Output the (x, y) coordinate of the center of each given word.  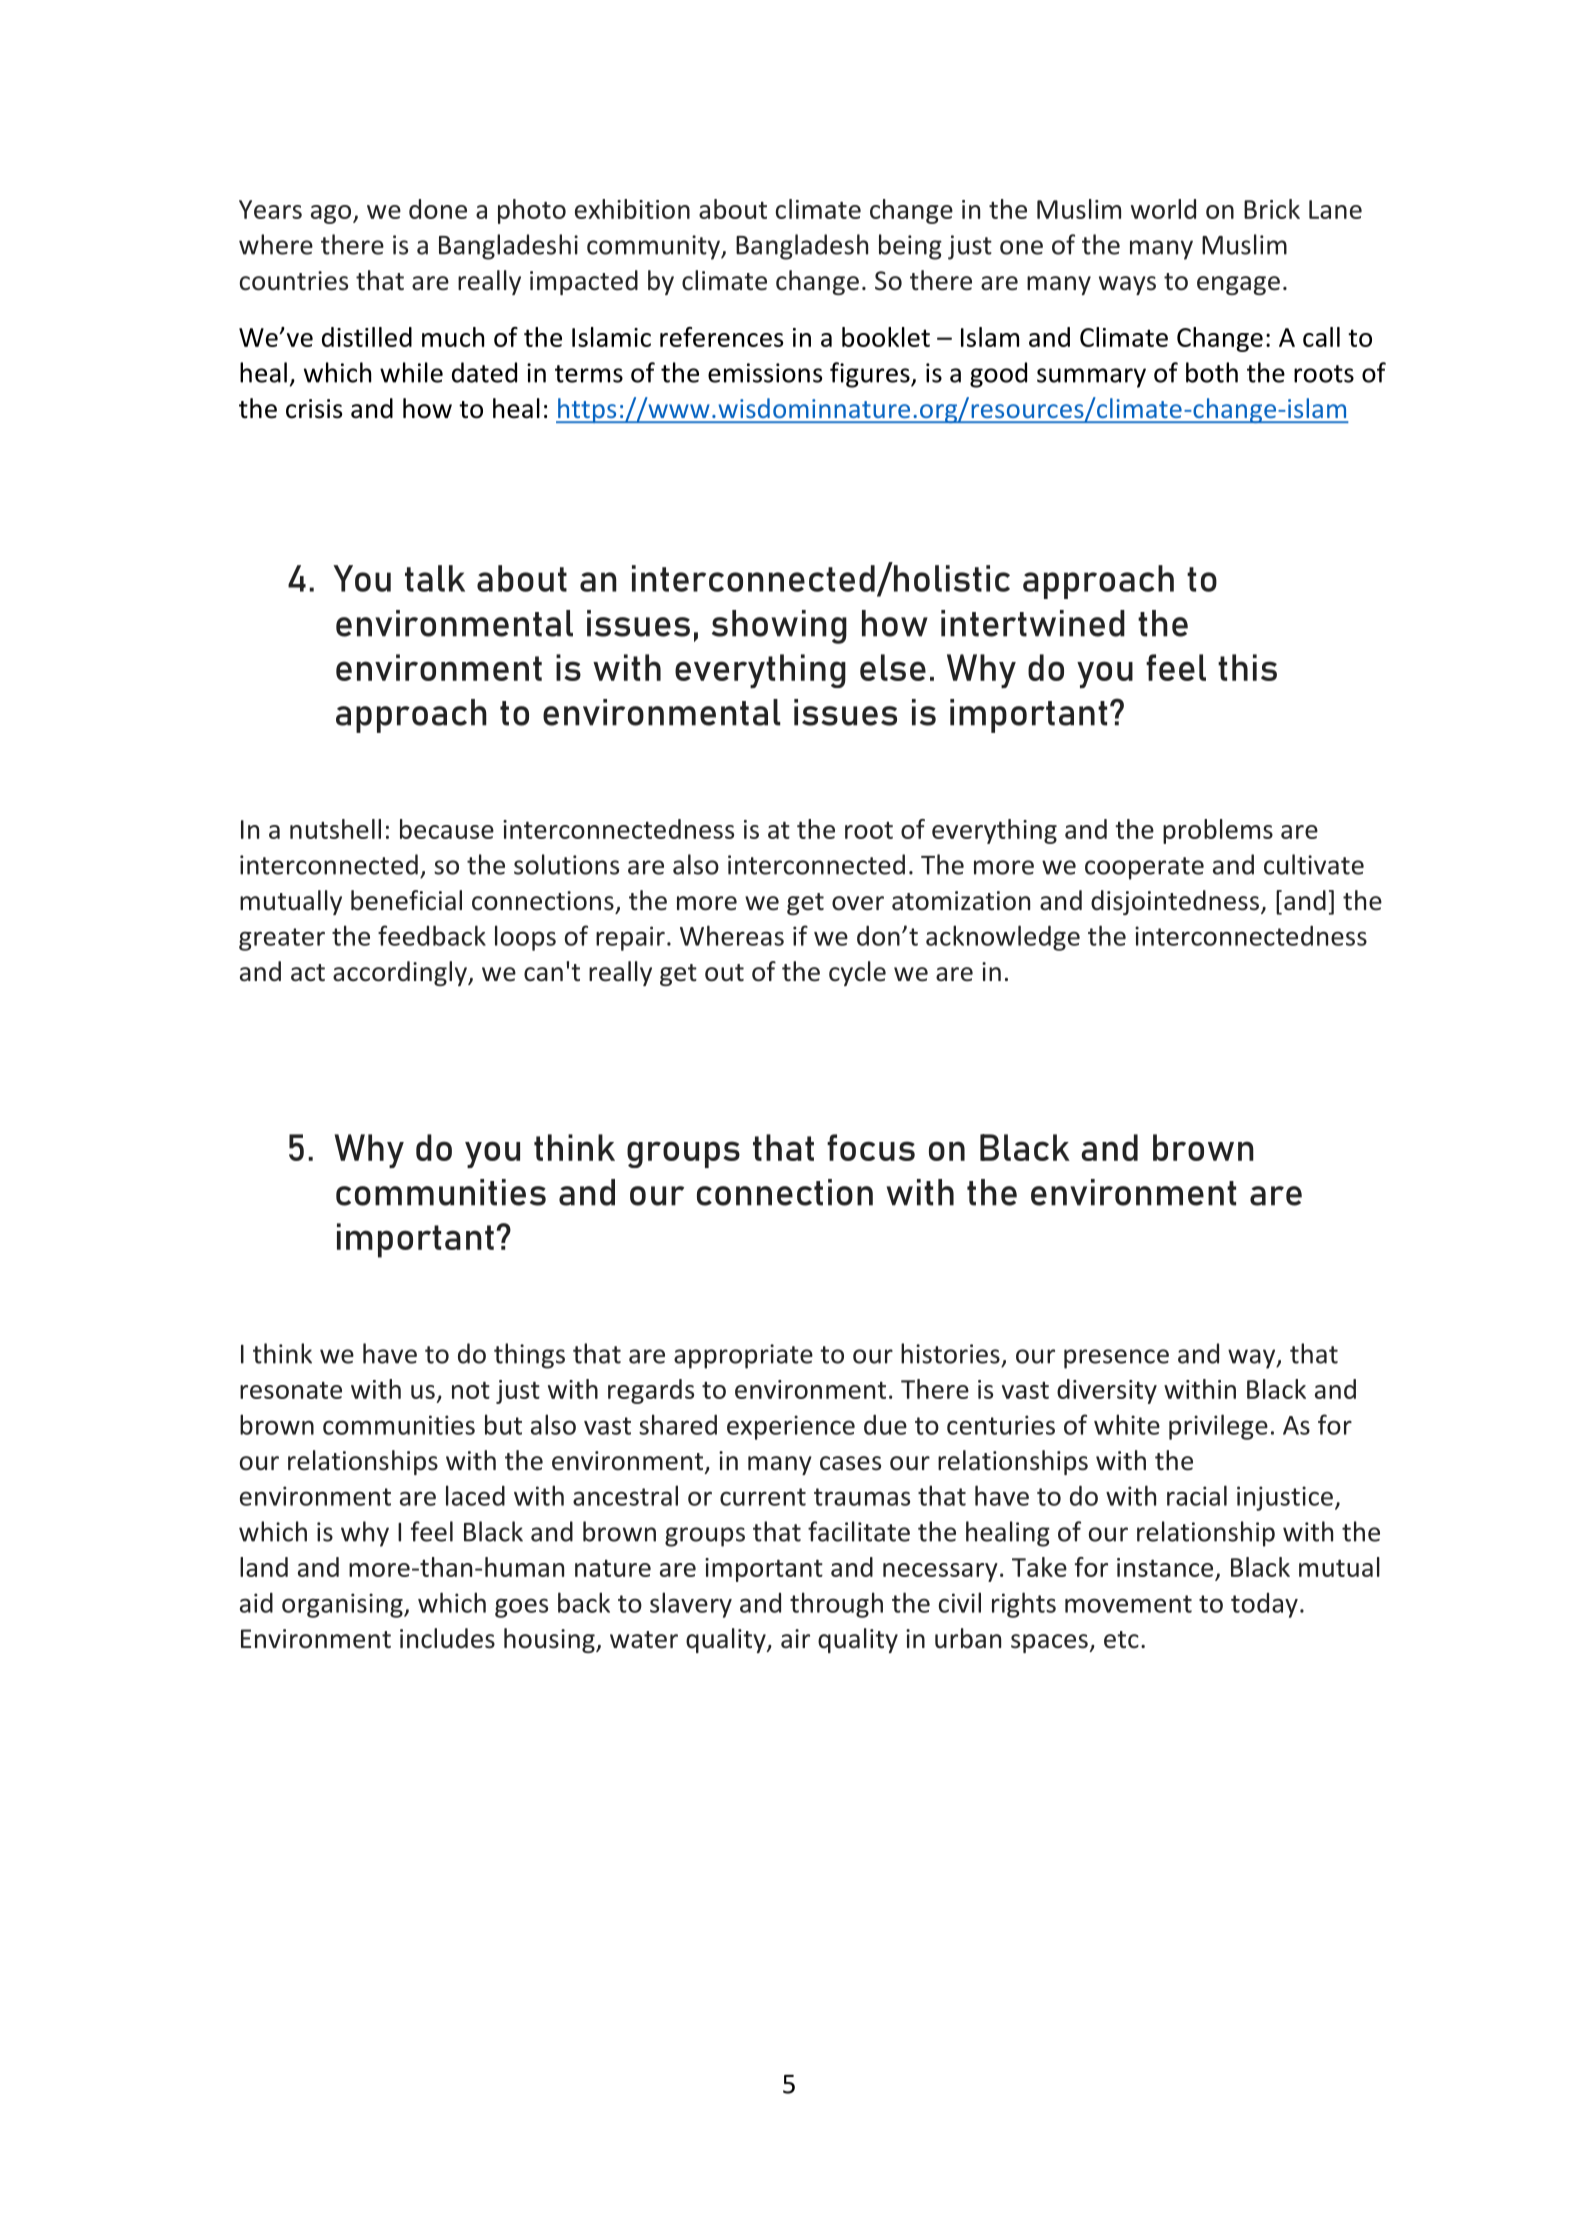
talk (435, 578)
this (1247, 667)
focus (871, 1147)
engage (1238, 285)
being (910, 247)
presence (1116, 1359)
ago (332, 214)
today (1264, 1605)
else (893, 667)
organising (343, 1605)
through (836, 1605)
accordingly (401, 973)
